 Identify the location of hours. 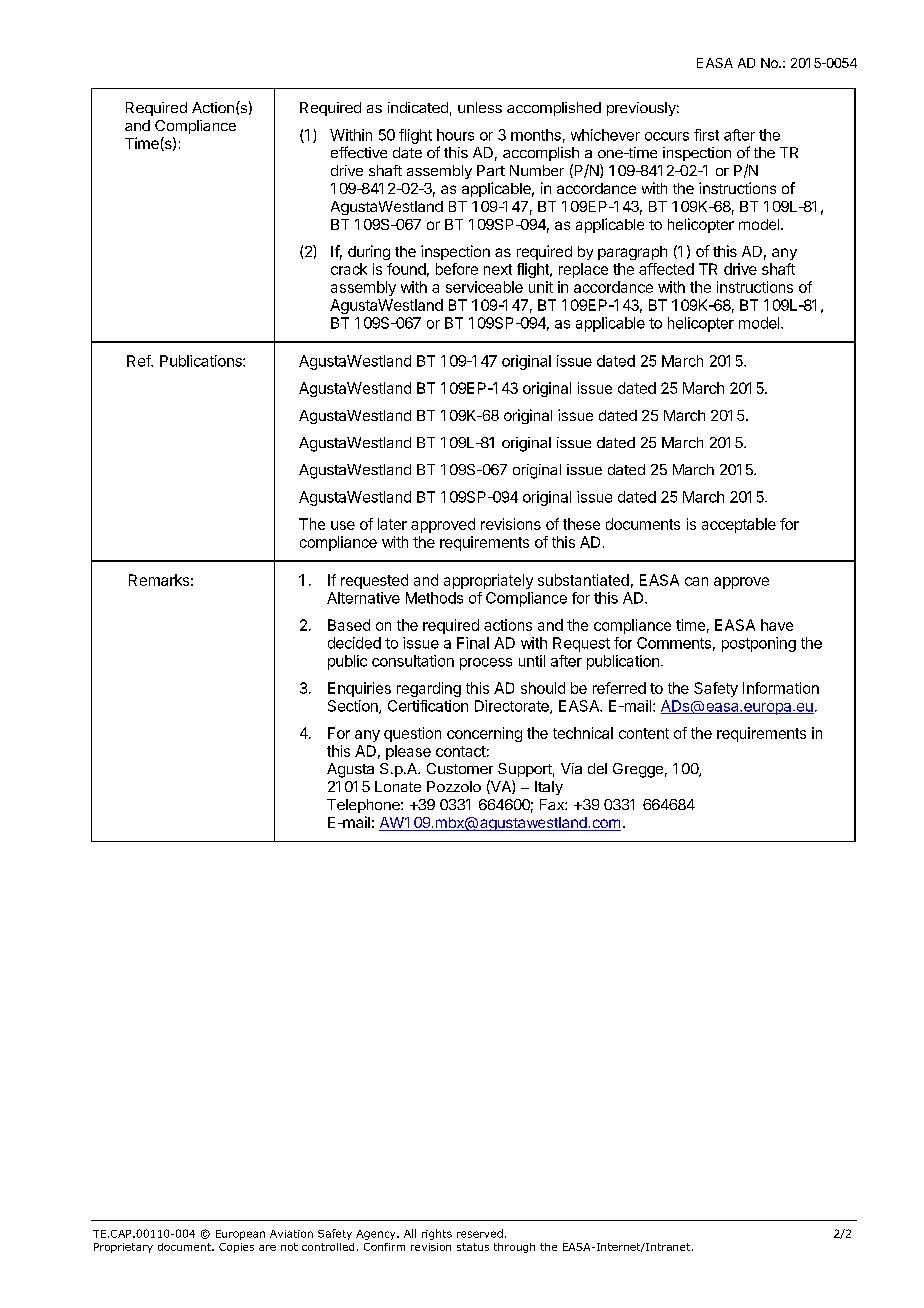
(455, 135).
